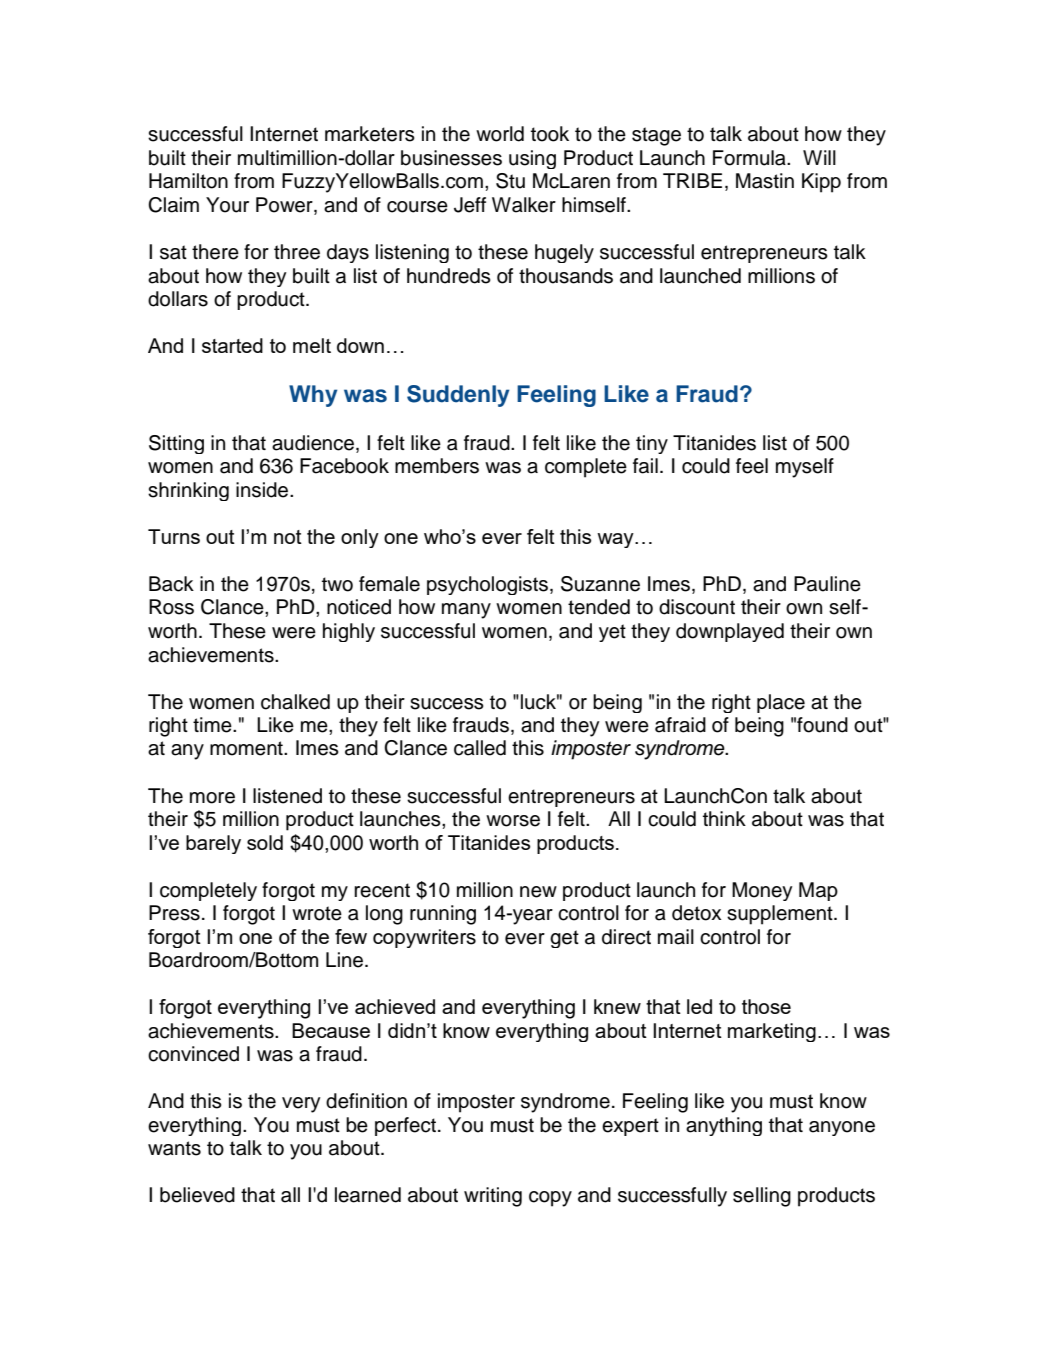  What do you see at coordinates (750, 158) in the image?
I see `Formula` at bounding box center [750, 158].
